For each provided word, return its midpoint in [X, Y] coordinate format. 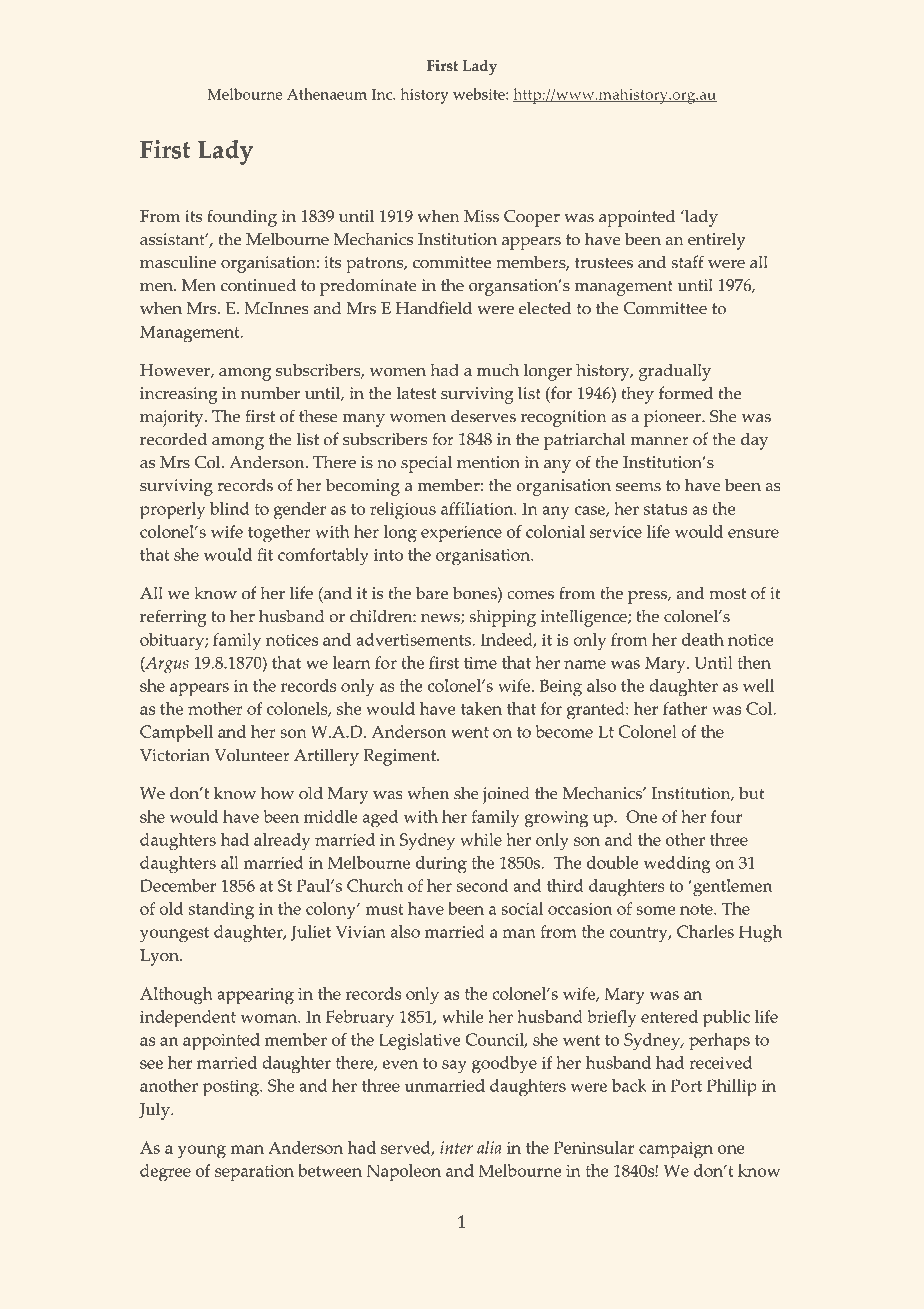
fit [265, 554]
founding [242, 218]
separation [254, 1173]
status [665, 509]
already [282, 842]
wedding [677, 865]
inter [456, 1147]
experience [461, 534]
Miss [481, 216]
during [441, 865]
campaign [676, 1150]
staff [687, 262]
